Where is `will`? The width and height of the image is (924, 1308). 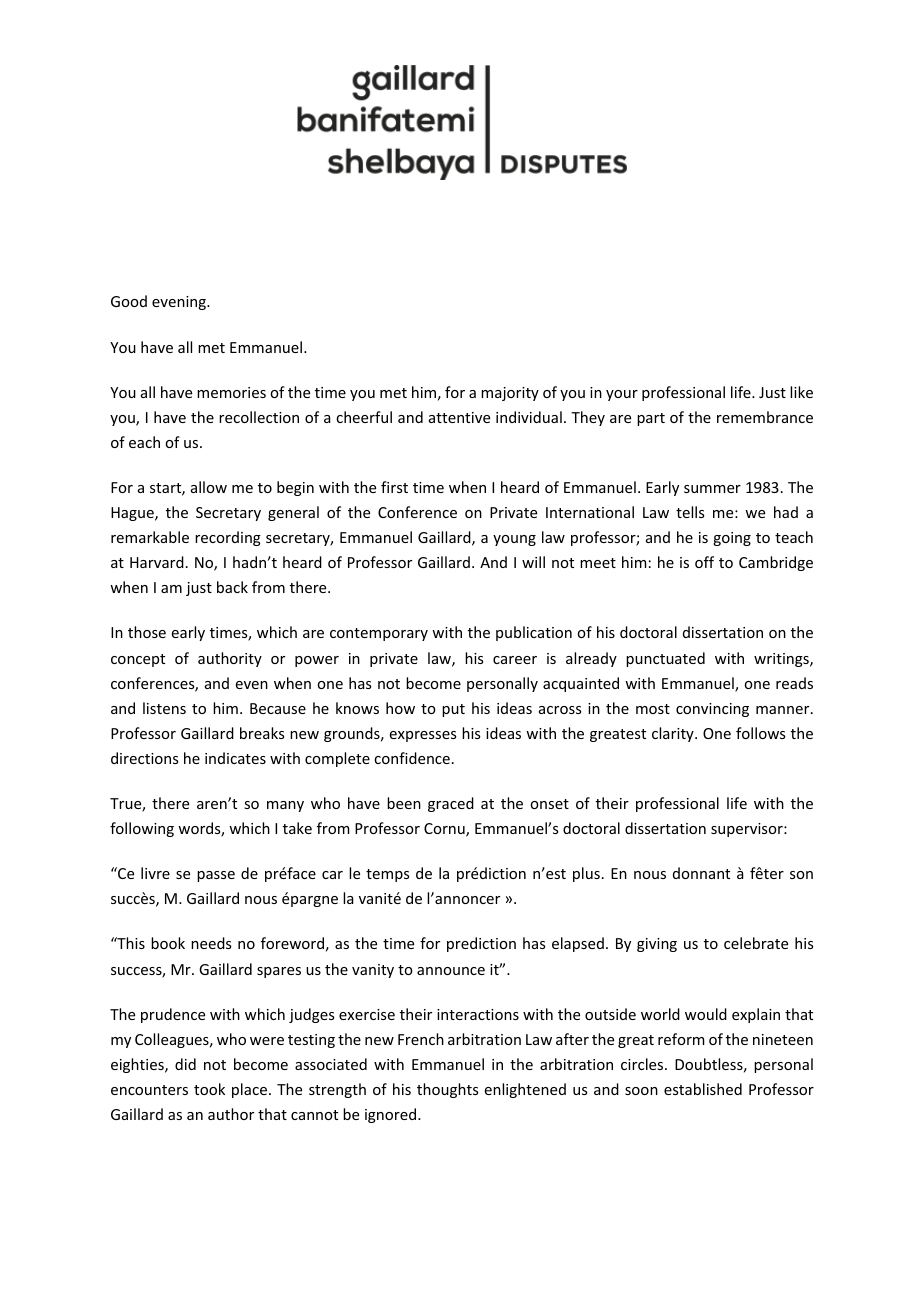
will is located at coordinates (533, 562).
